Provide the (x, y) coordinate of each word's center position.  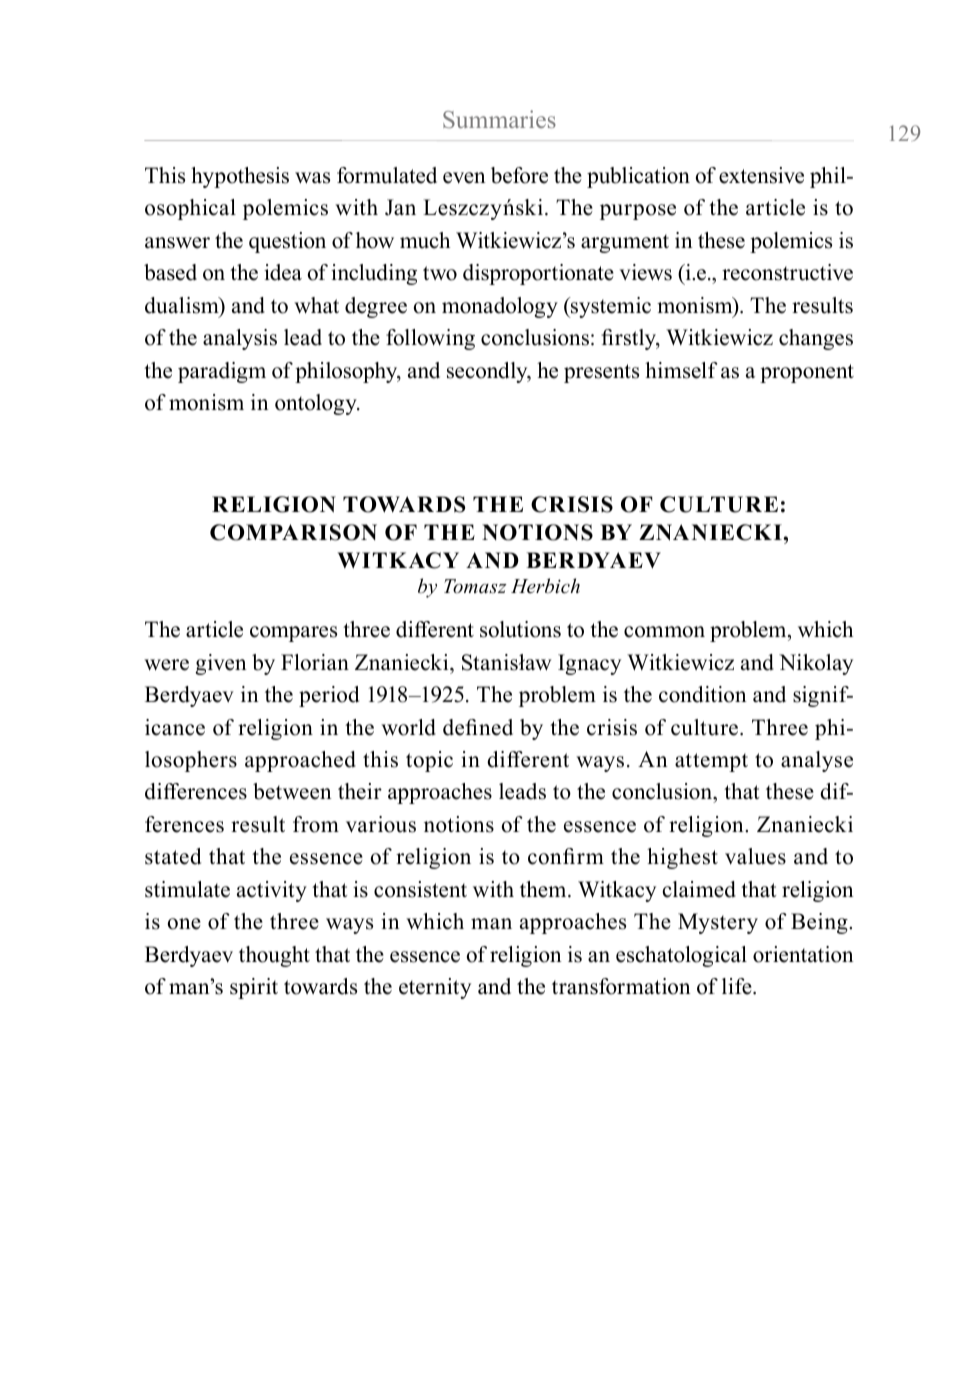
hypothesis (240, 177)
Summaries (499, 119)
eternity (435, 988)
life (738, 986)
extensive (761, 175)
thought (274, 956)
